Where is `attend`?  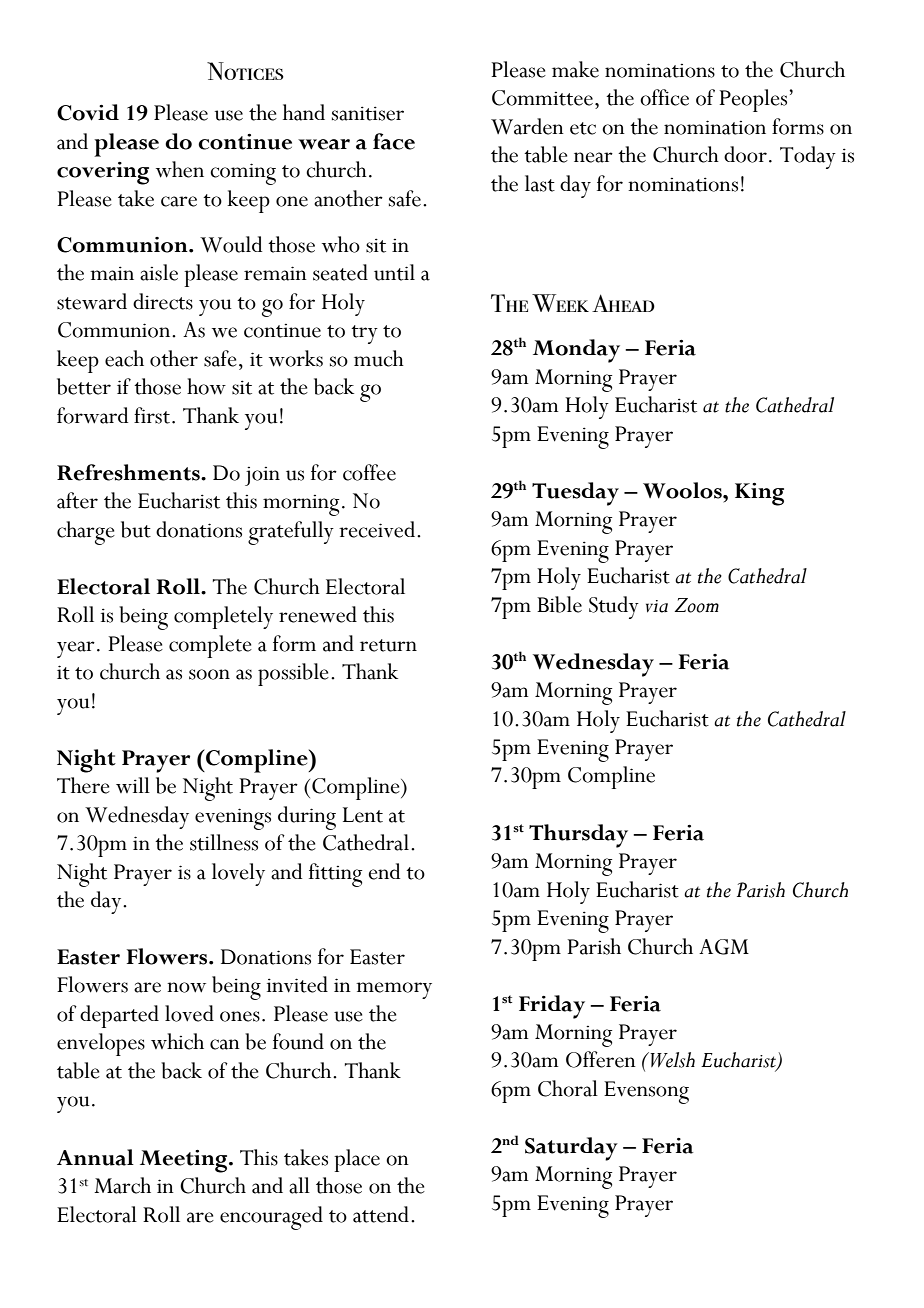 attend is located at coordinates (381, 1214).
